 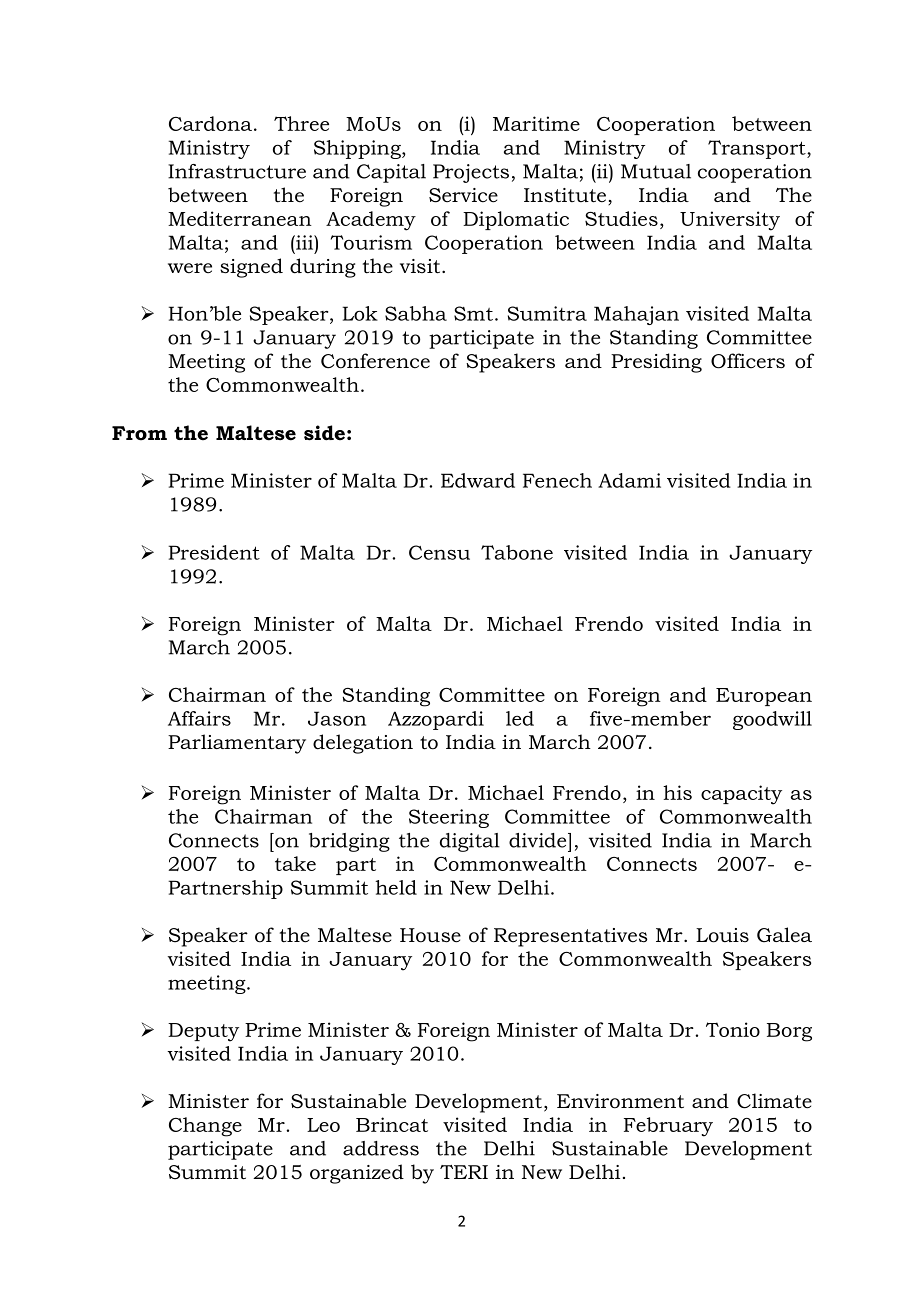 I want to click on February, so click(x=668, y=1127).
